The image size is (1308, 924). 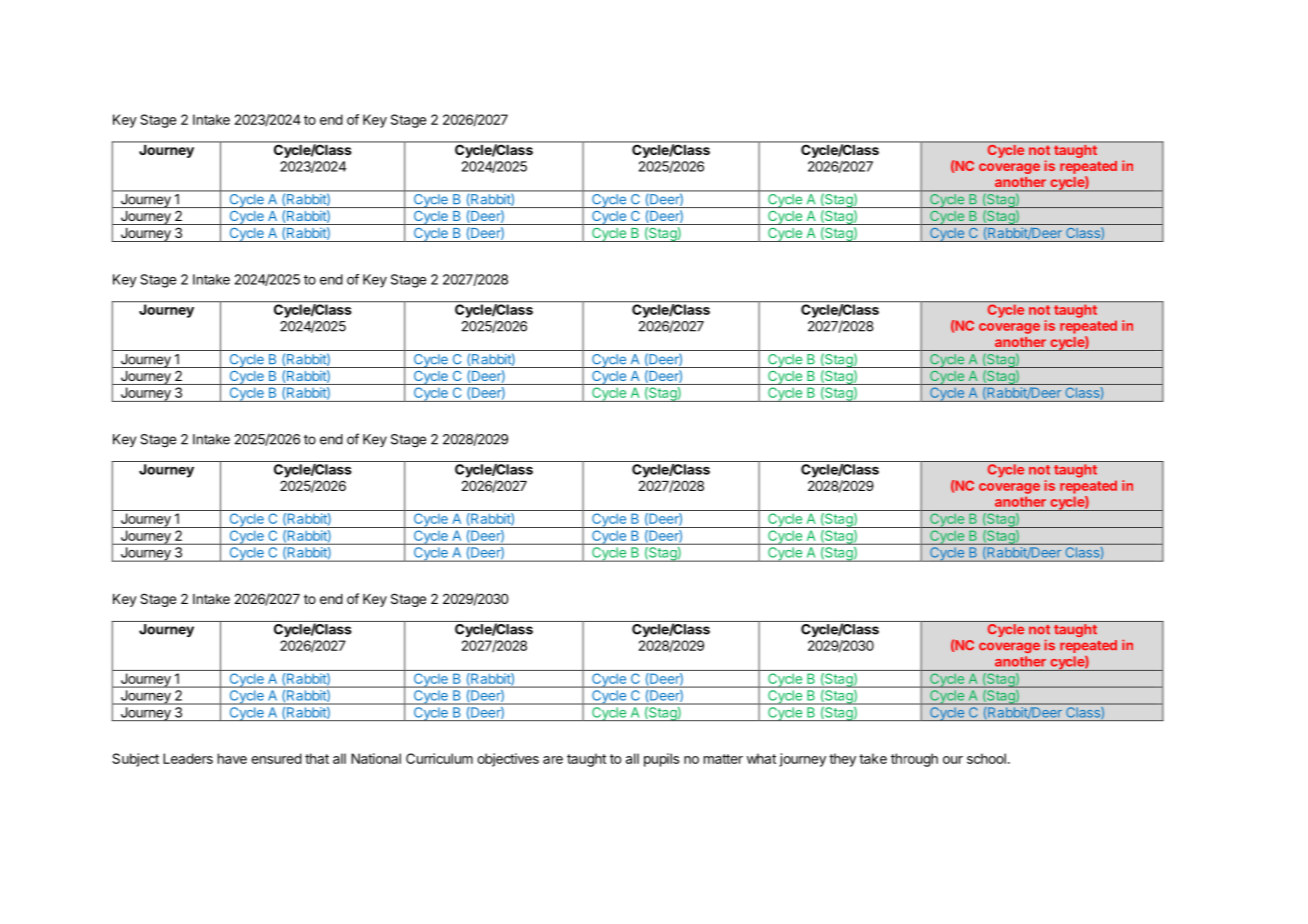 What do you see at coordinates (761, 758) in the image?
I see `what` at bounding box center [761, 758].
